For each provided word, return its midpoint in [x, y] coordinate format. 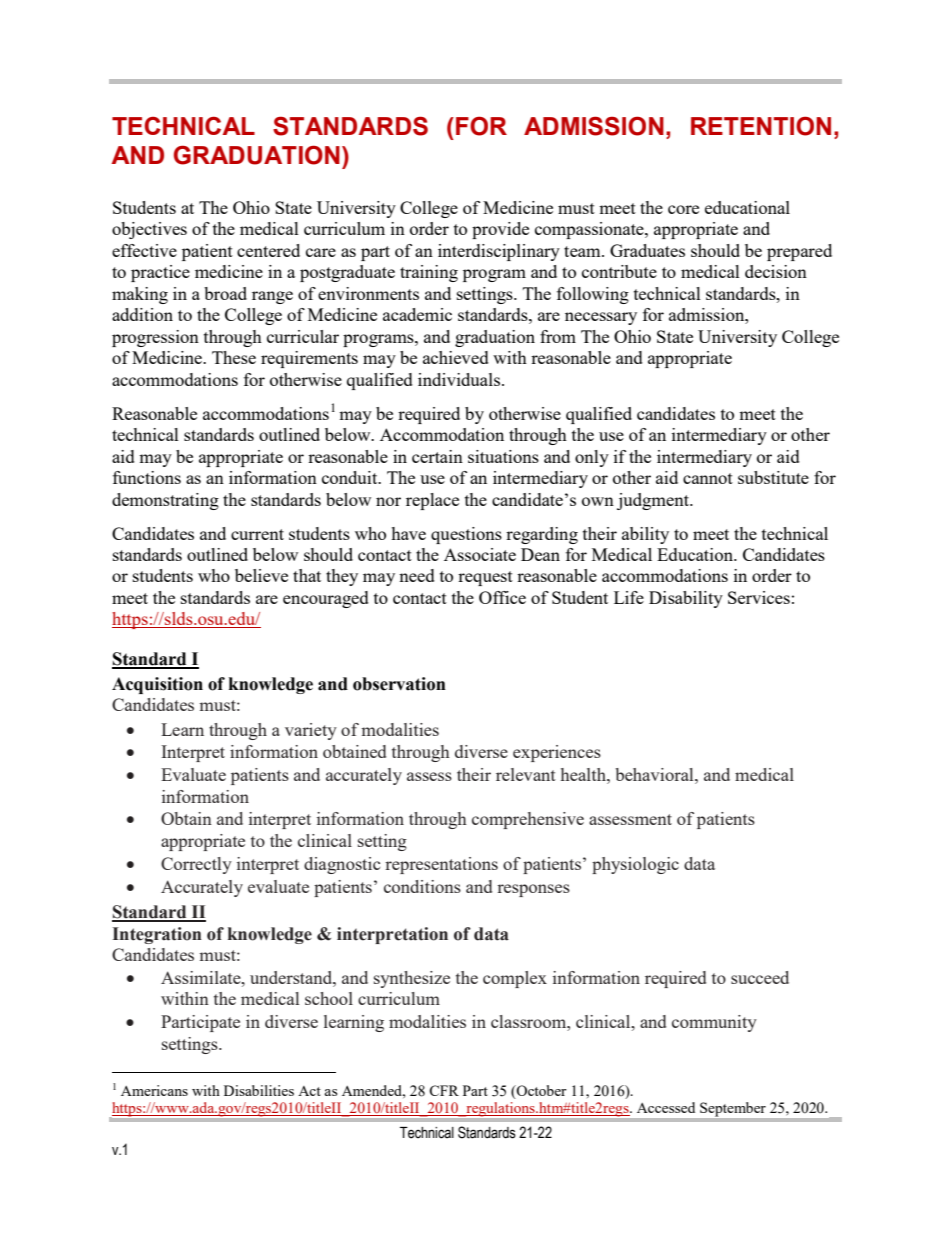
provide [500, 230]
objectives [149, 230]
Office [502, 597]
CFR [444, 1090]
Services [759, 597]
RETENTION [761, 126]
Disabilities [259, 1090]
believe [261, 575]
